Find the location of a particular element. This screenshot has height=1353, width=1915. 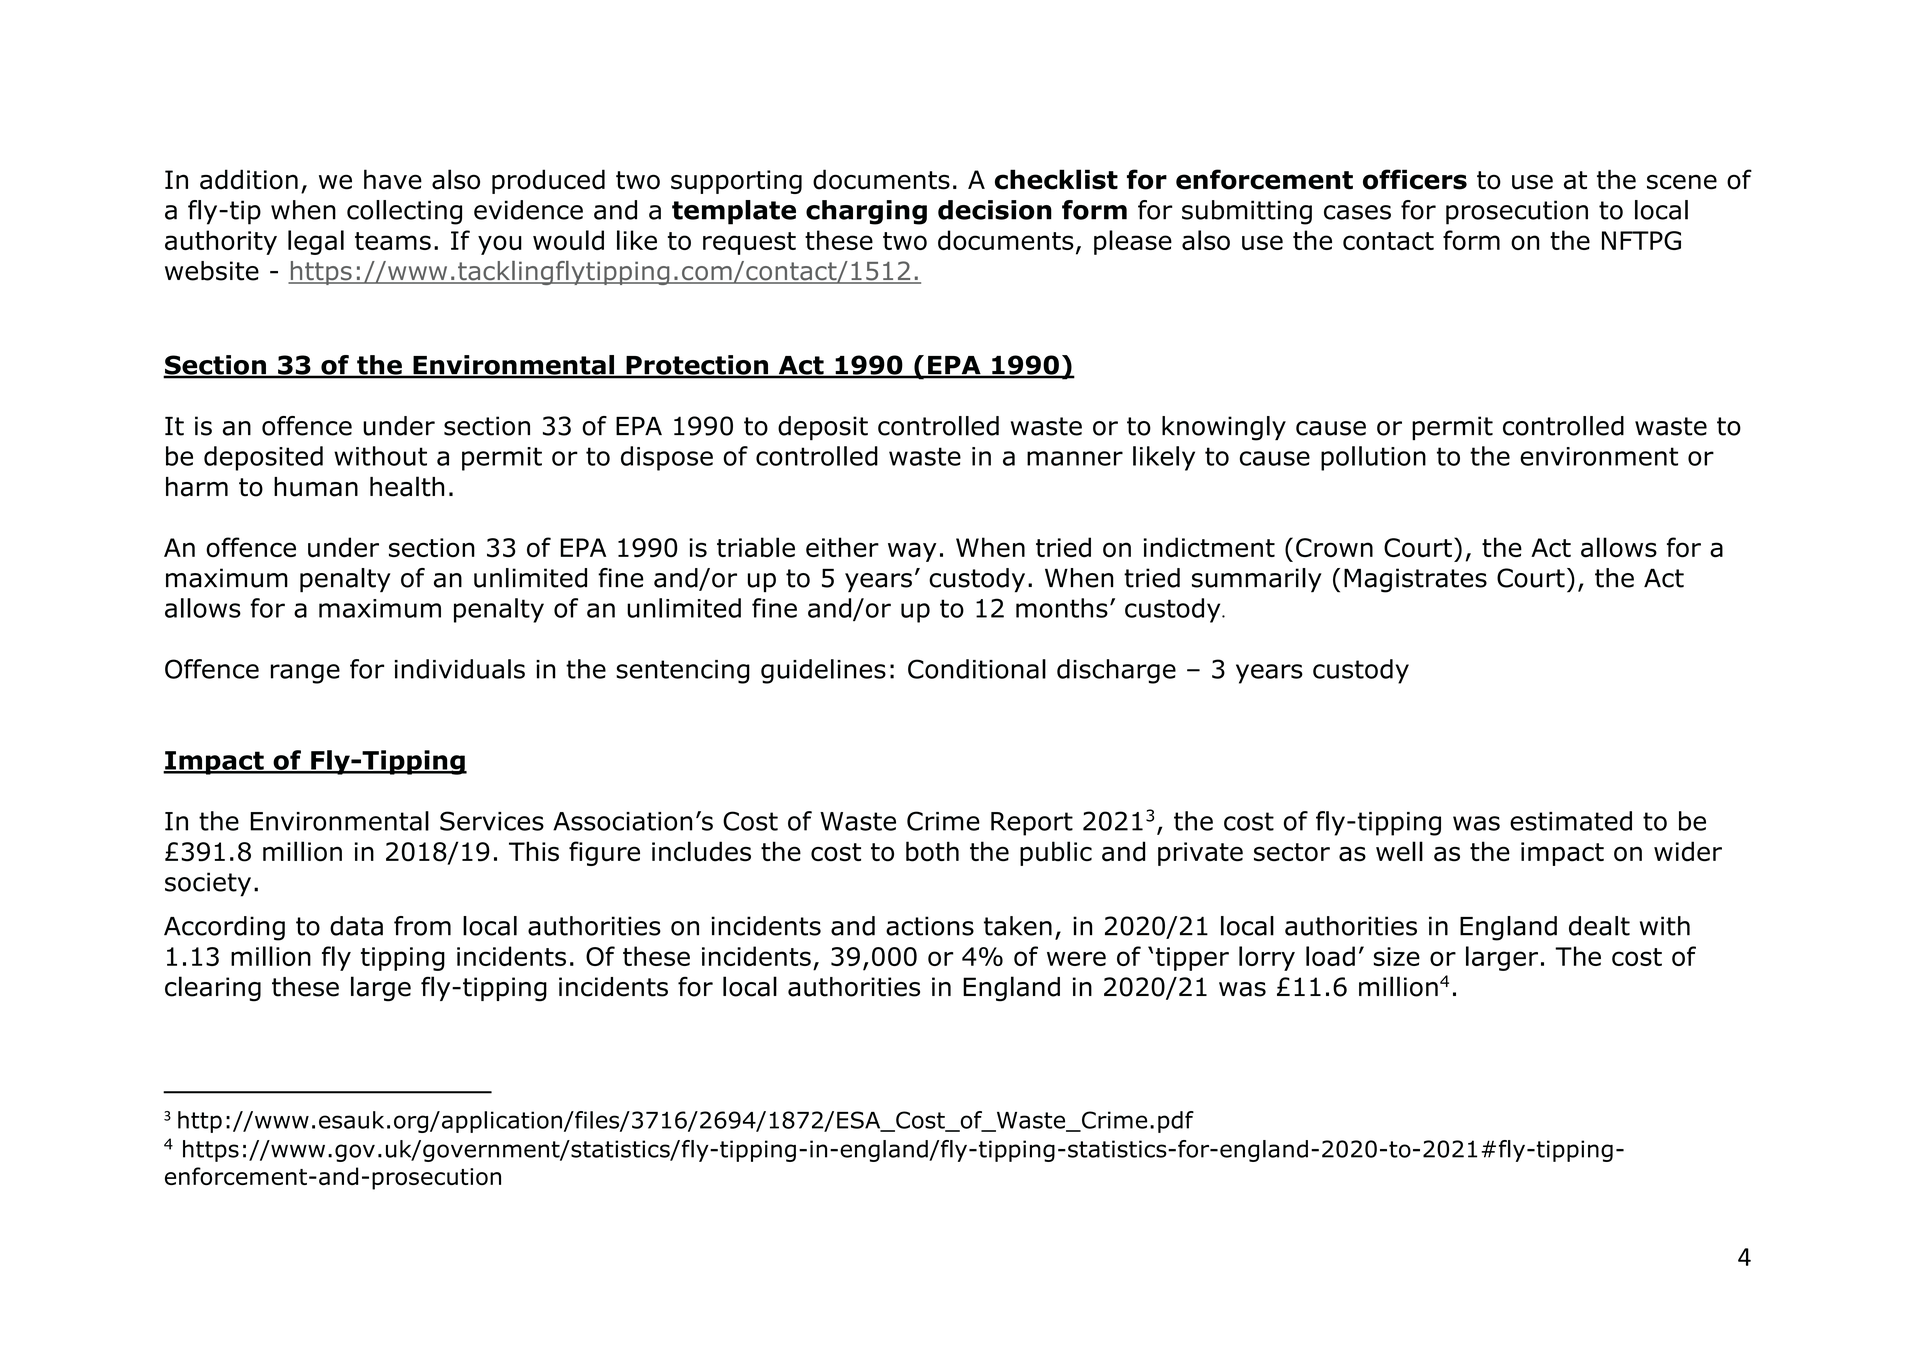

data is located at coordinates (356, 926).
